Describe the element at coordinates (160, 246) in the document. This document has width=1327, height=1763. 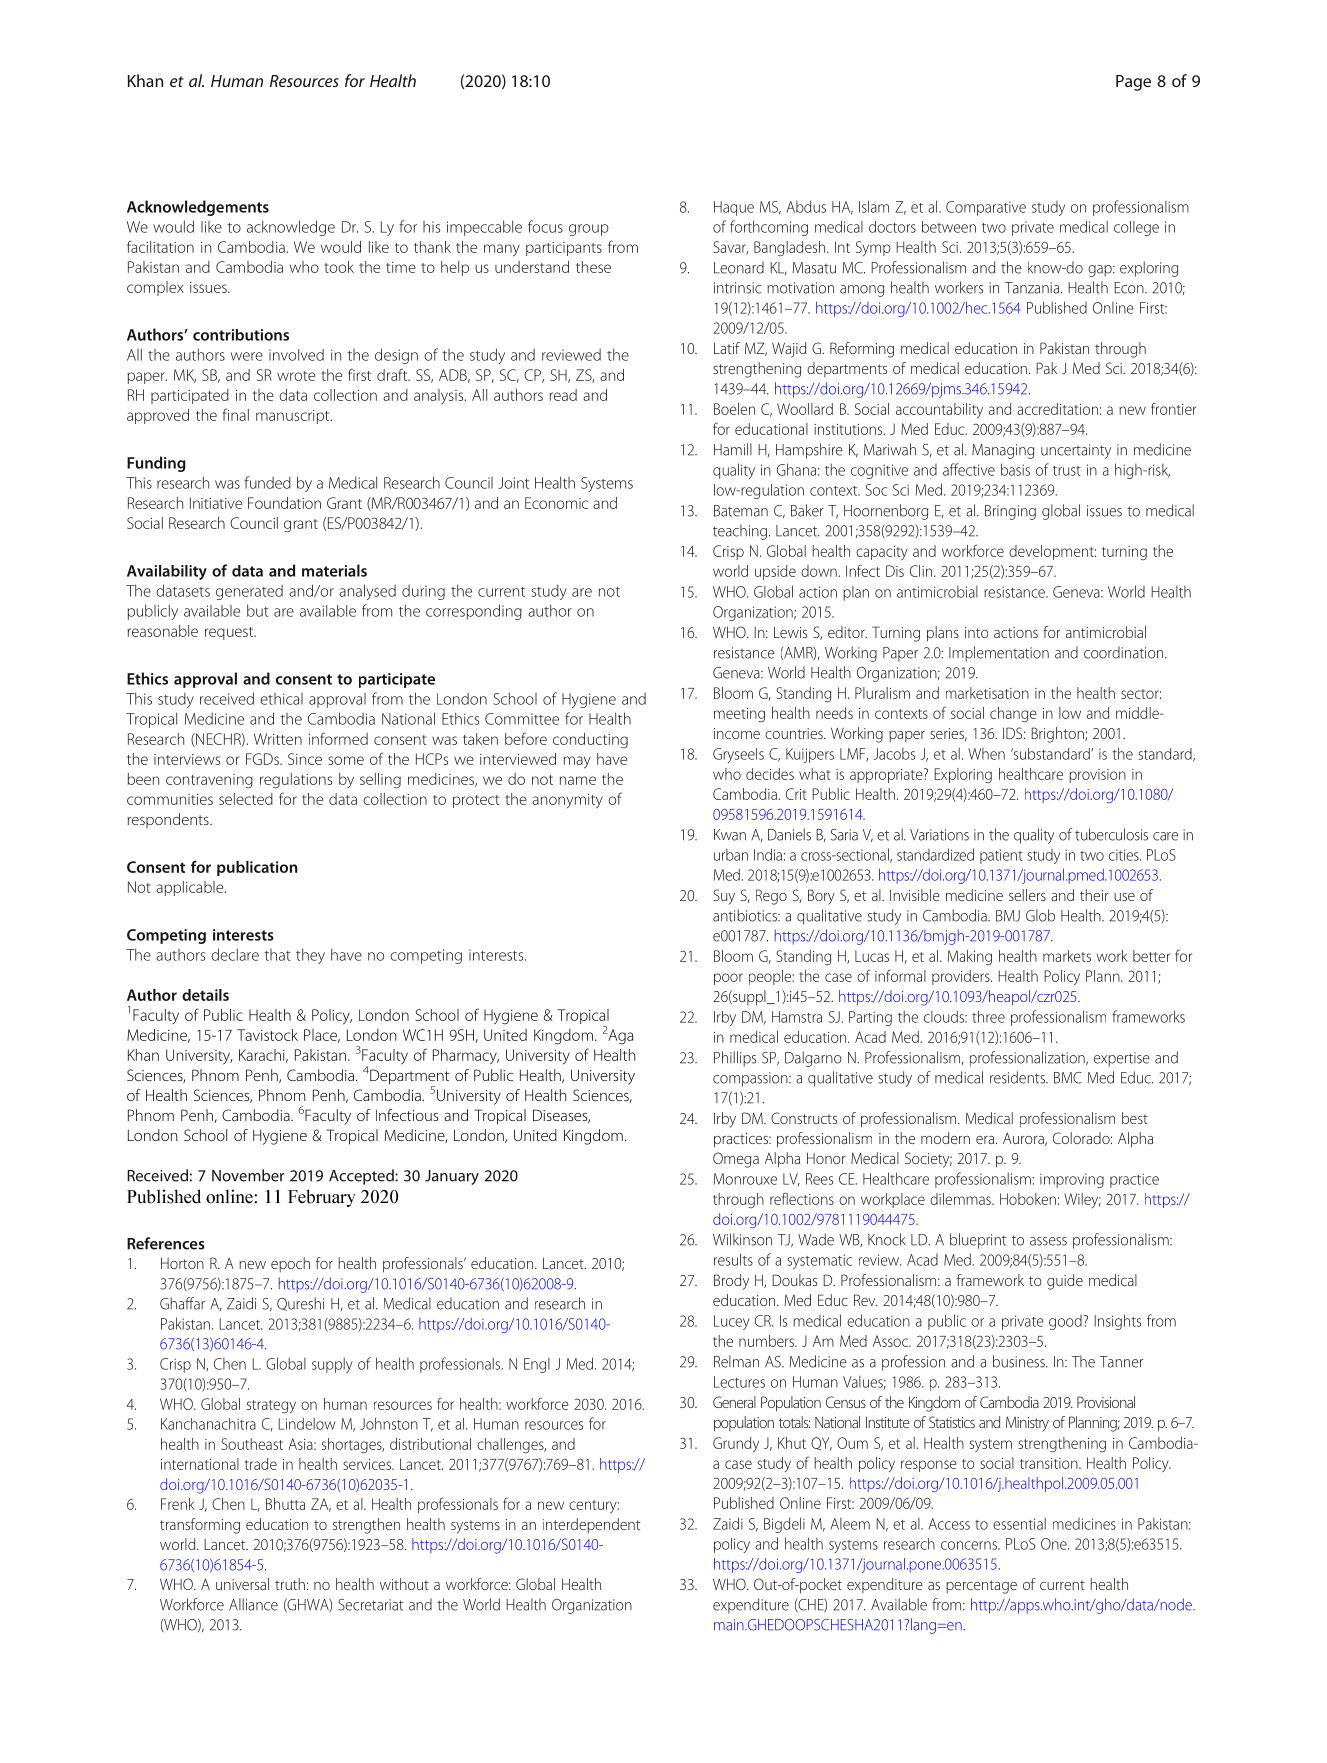
I see `facilitation` at that location.
